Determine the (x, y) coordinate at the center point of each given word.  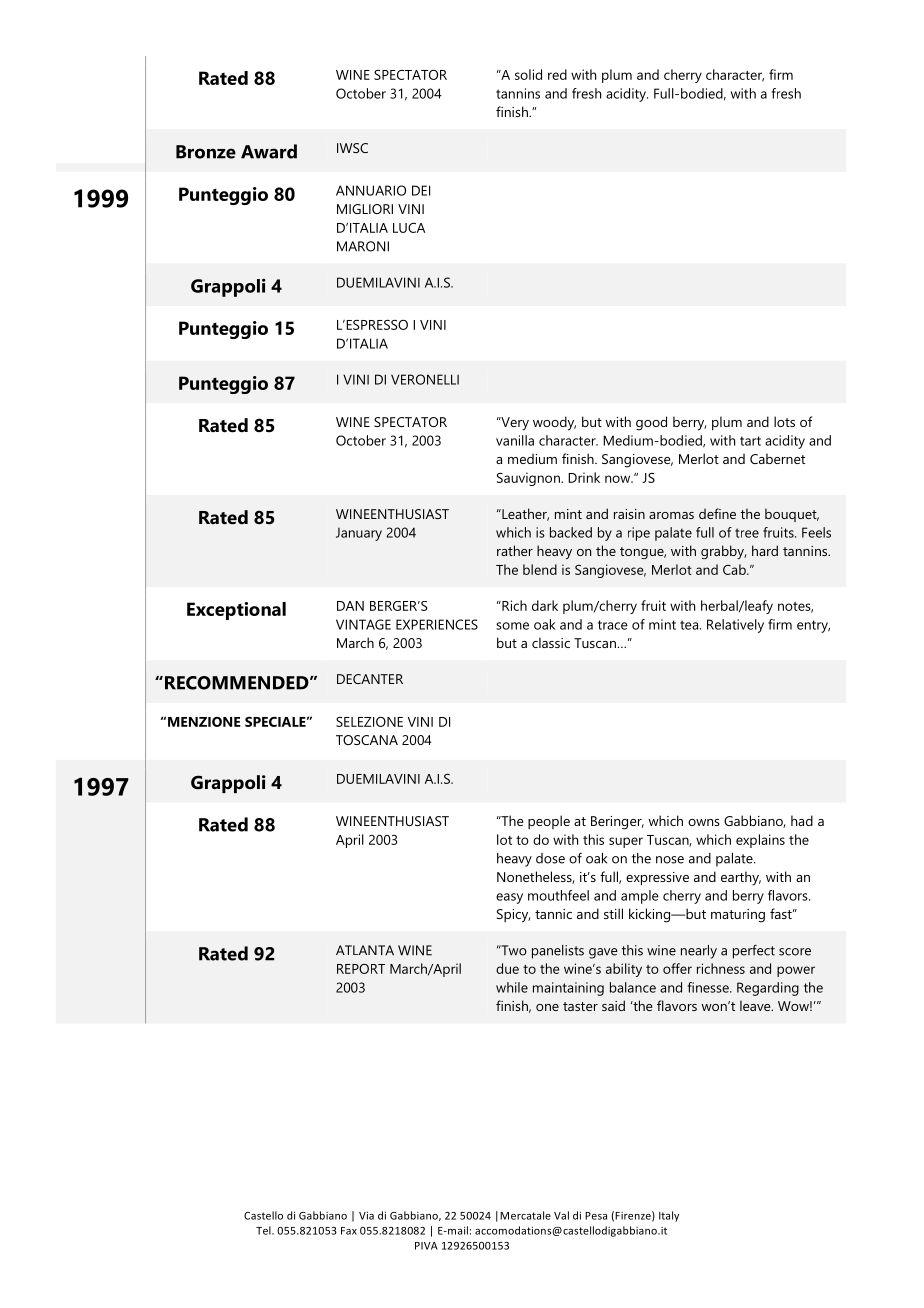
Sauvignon (529, 479)
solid (528, 74)
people (549, 822)
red (557, 74)
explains (760, 841)
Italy (669, 1216)
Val (561, 1215)
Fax (349, 1231)
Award (269, 151)
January (359, 534)
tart (750, 441)
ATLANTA (365, 950)
